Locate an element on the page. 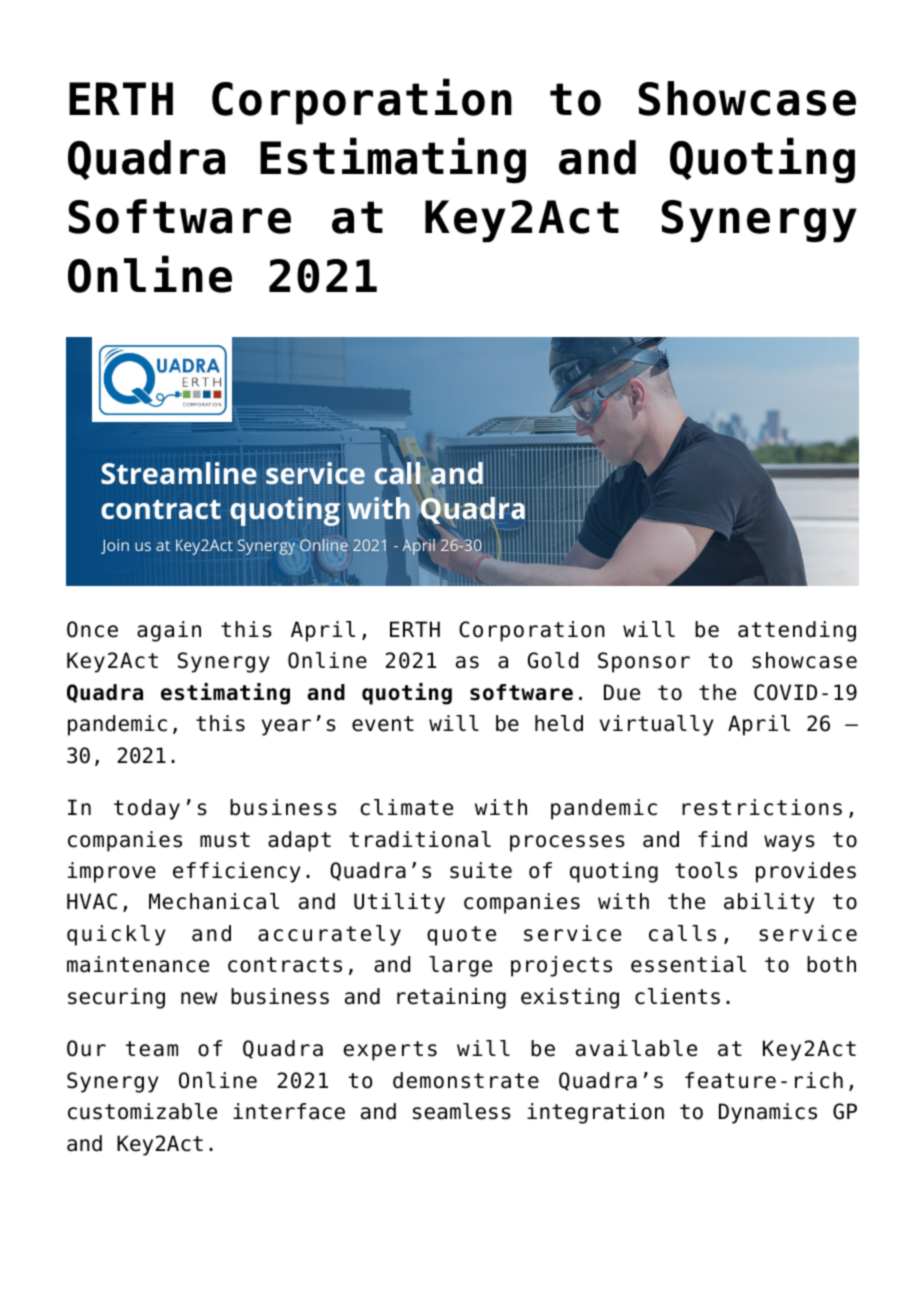 Image resolution: width=924 pixels, height=1308 pixels. customizable is located at coordinates (142, 1111).
